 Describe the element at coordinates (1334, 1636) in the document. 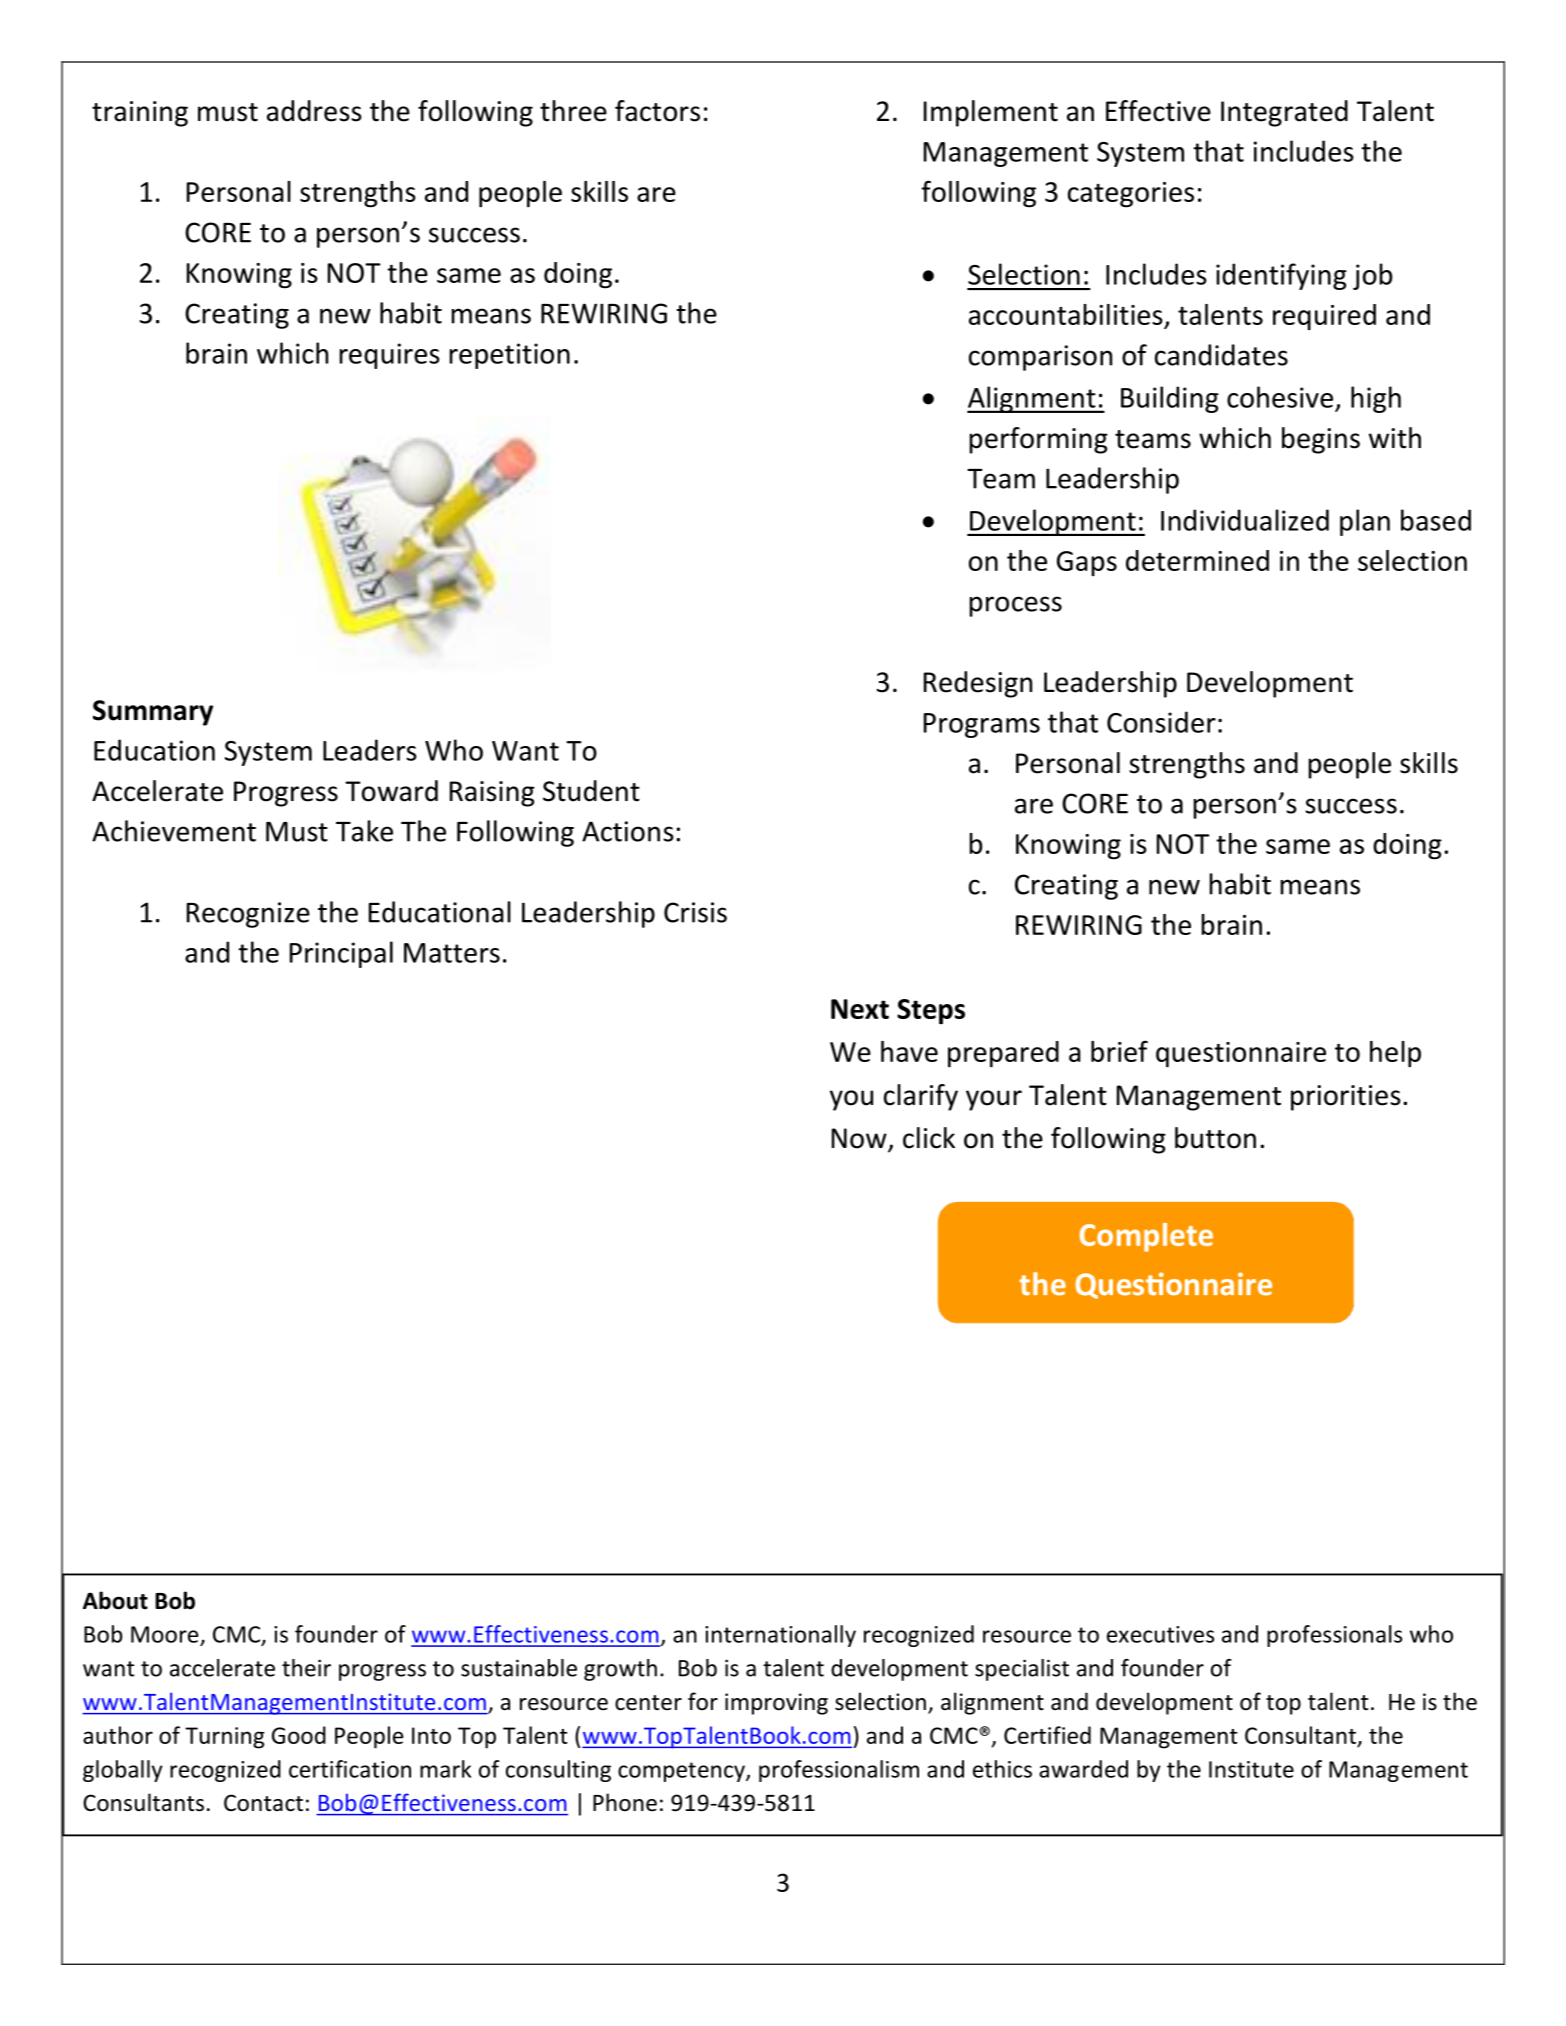

I see `professionals` at that location.
